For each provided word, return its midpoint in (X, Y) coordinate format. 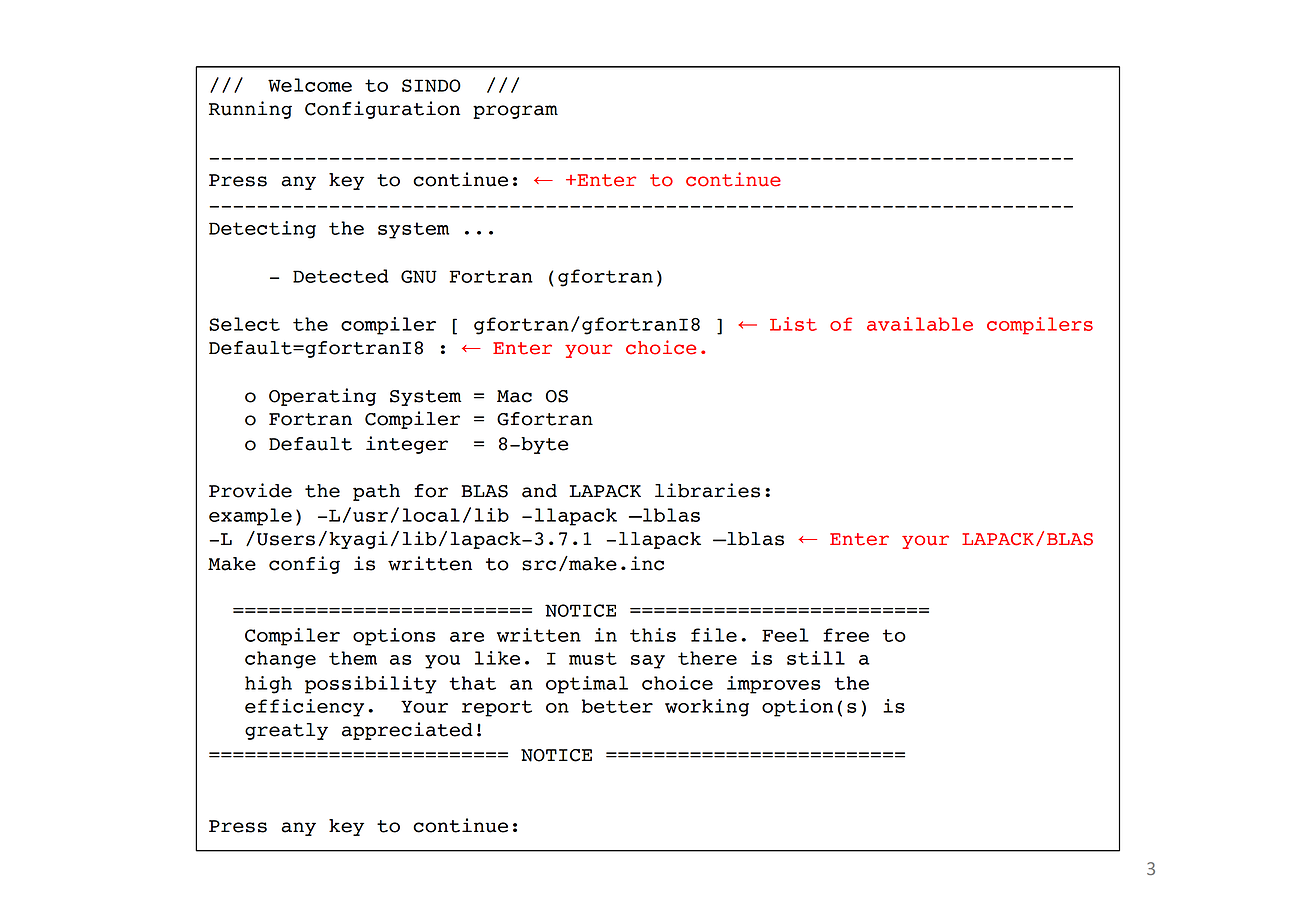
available (920, 324)
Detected (340, 276)
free (846, 635)
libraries (707, 490)
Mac (514, 396)
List (793, 324)
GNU (419, 276)
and (539, 491)
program (515, 112)
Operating (322, 397)
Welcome (310, 85)
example (250, 517)
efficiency (304, 708)
